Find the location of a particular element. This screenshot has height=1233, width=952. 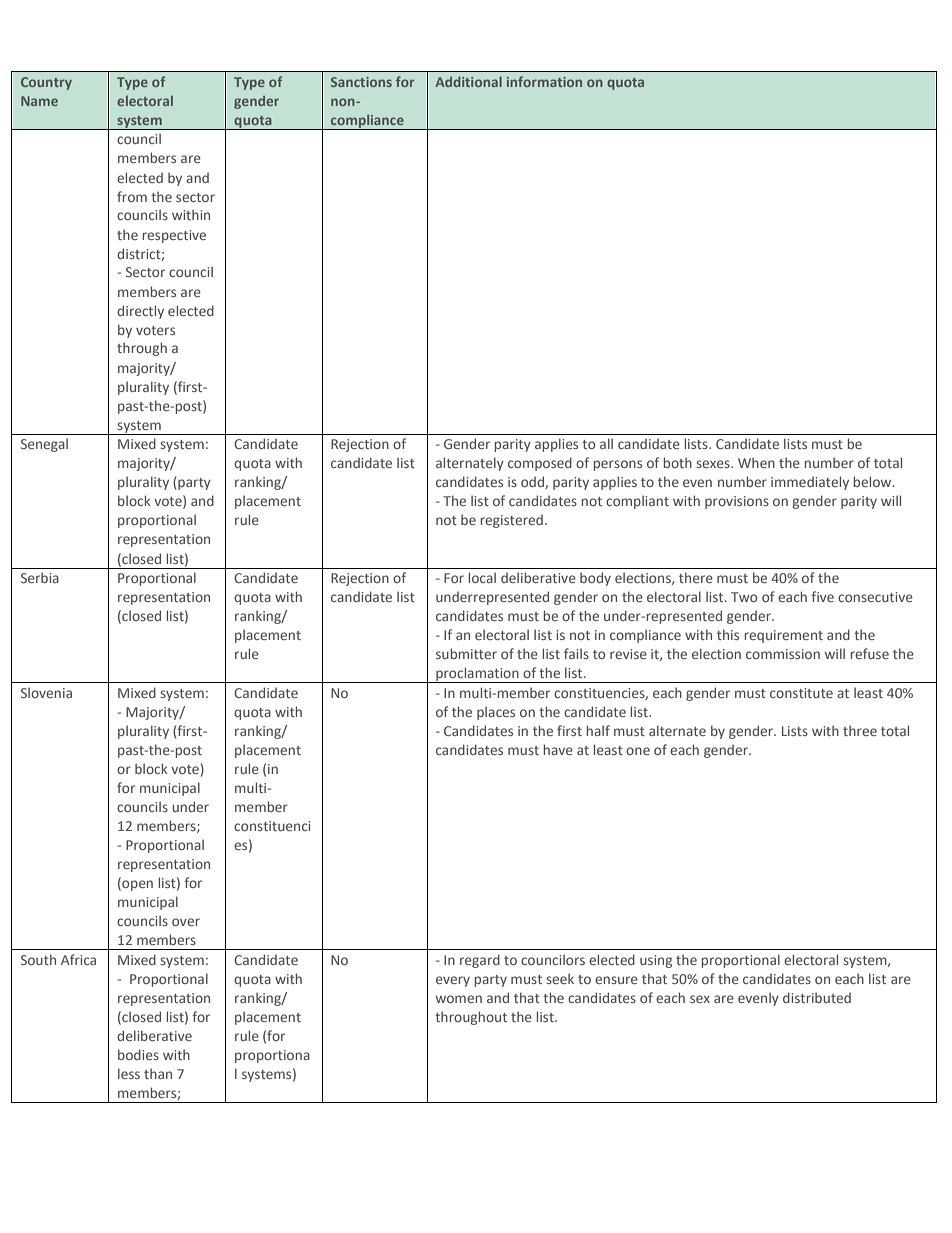

have is located at coordinates (558, 749).
